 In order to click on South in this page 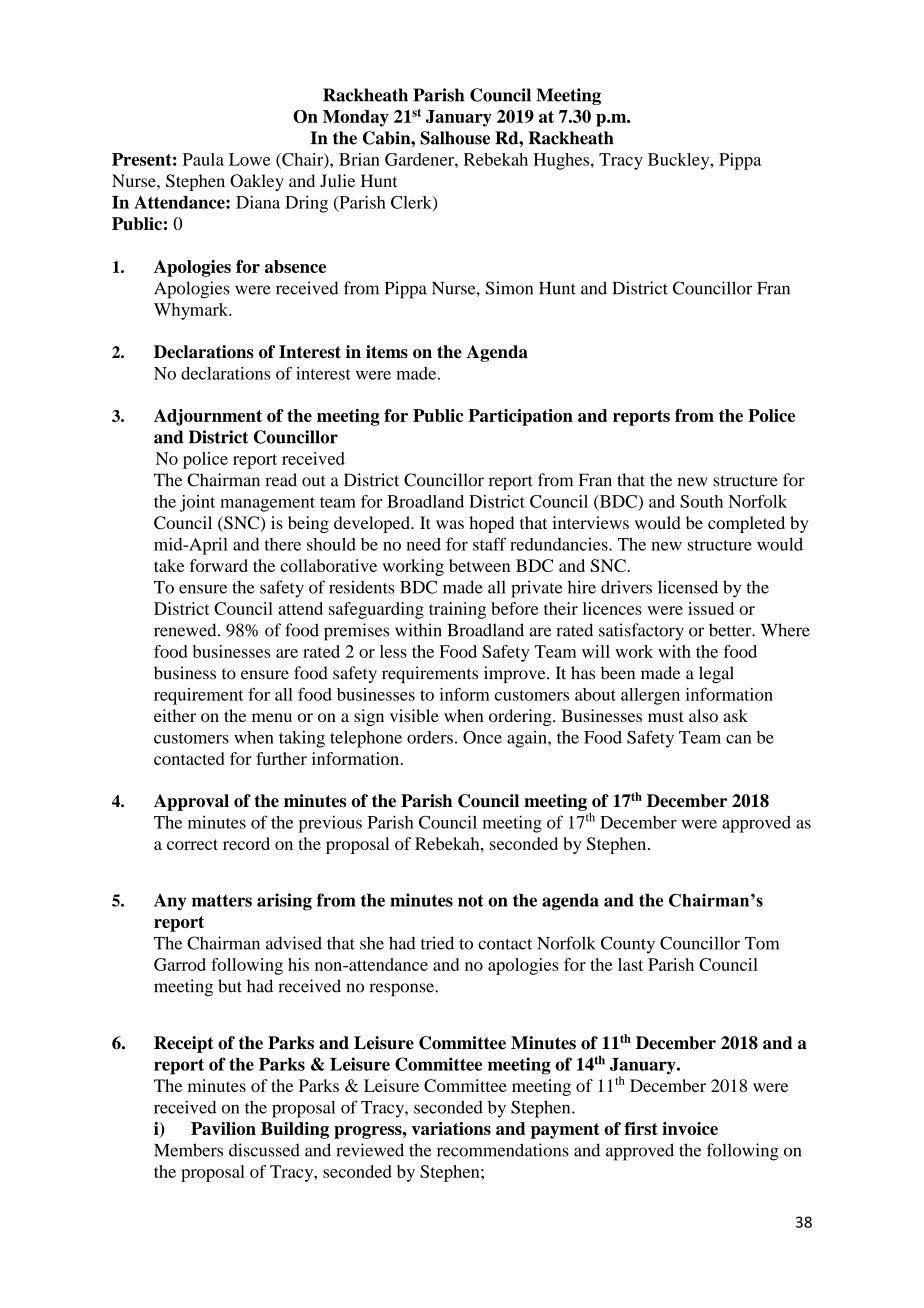, I will do `click(701, 501)`.
